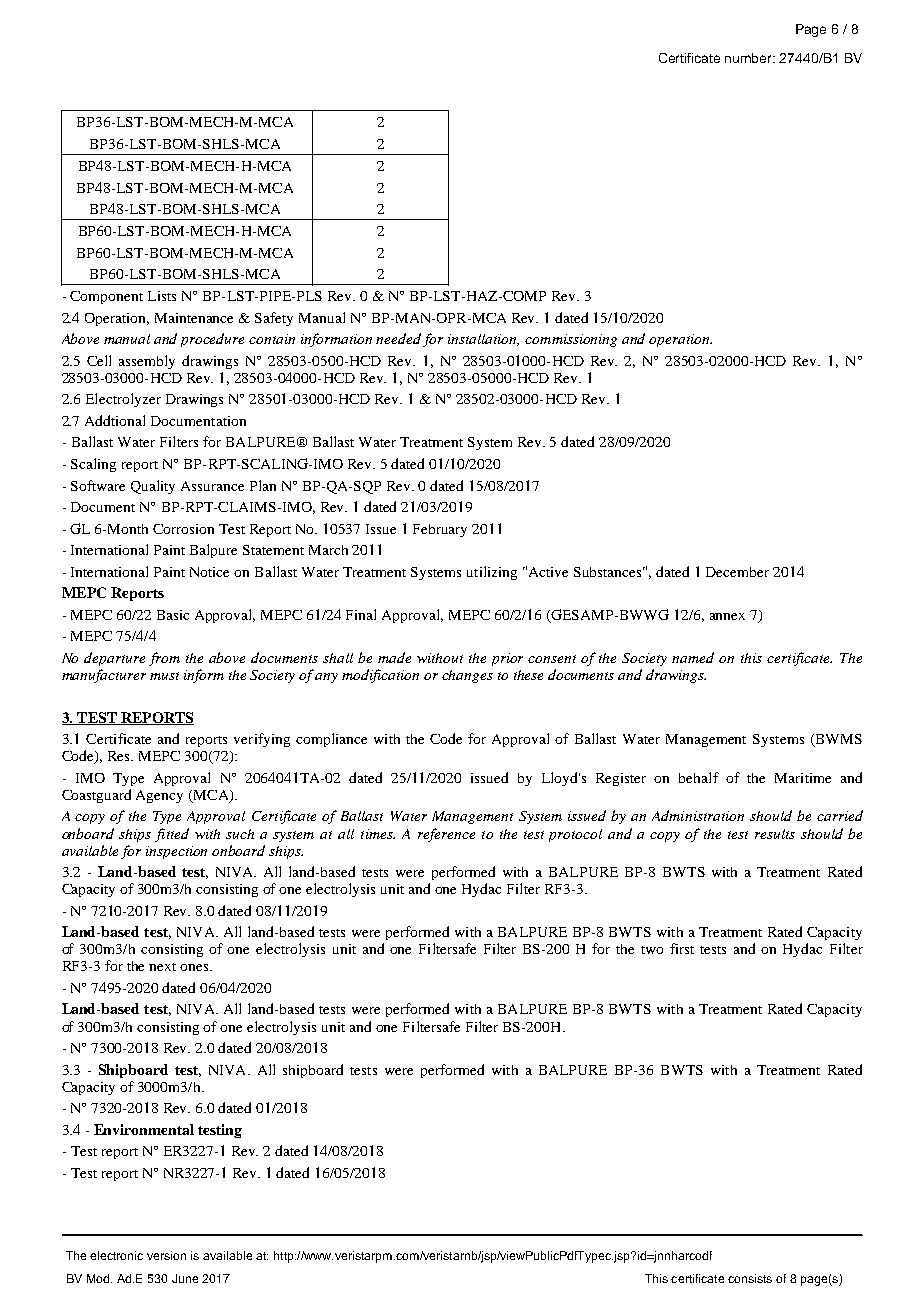 Image resolution: width=924 pixels, height=1308 pixels. What do you see at coordinates (571, 340) in the screenshot?
I see `commissioning` at bounding box center [571, 340].
